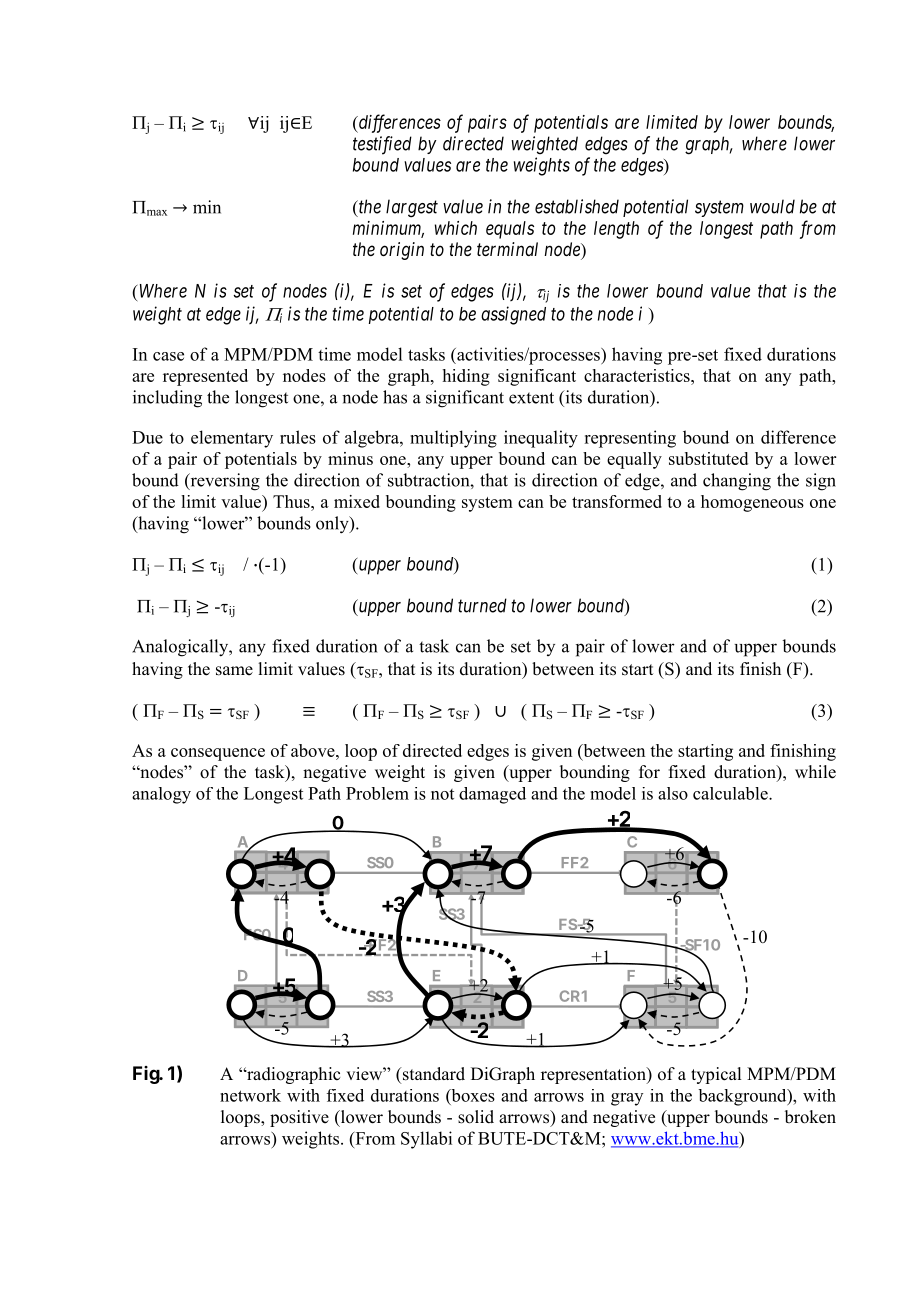  Describe the element at coordinates (456, 228) in the page. I see `which` at that location.
